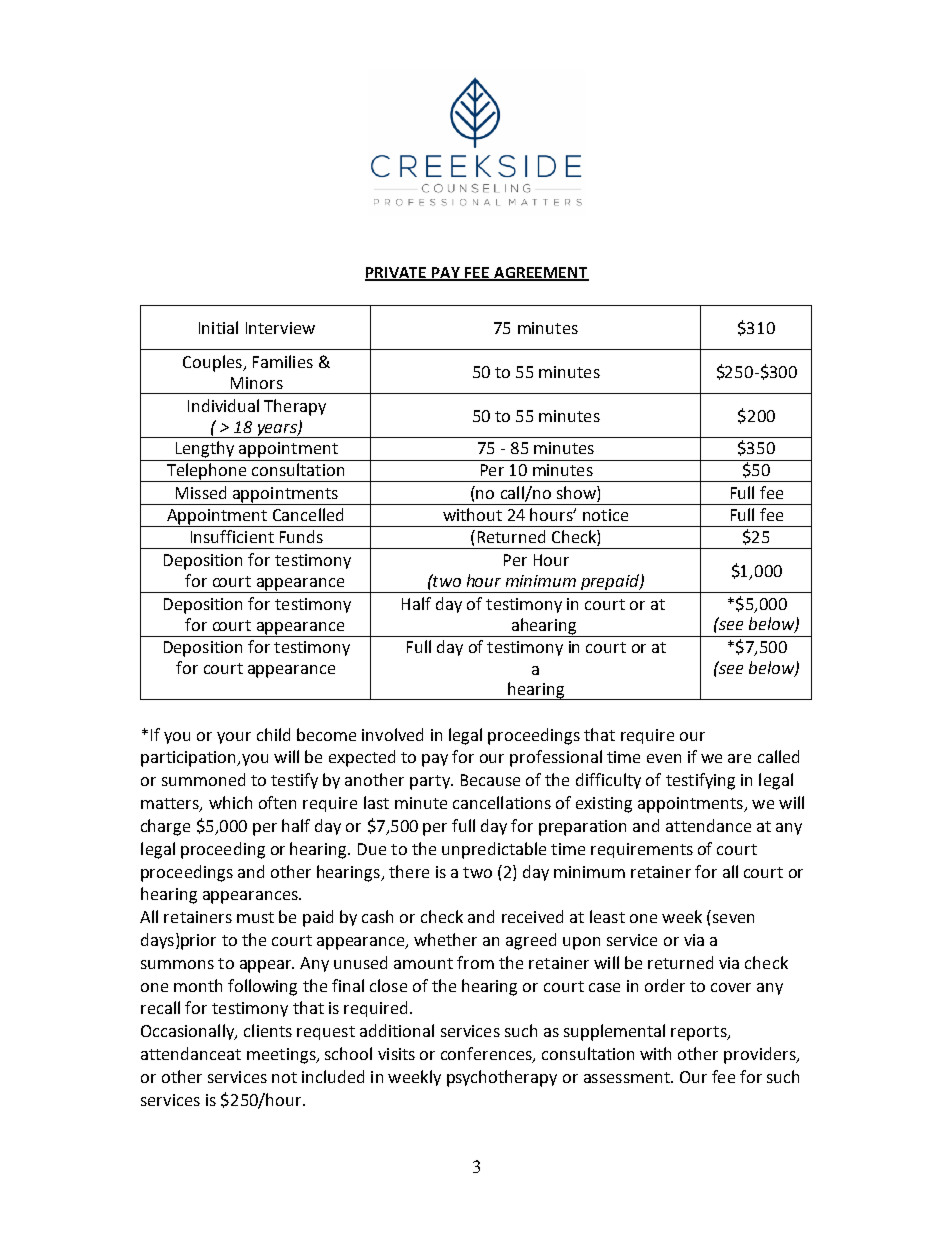 The width and height of the screenshot is (952, 1233). Describe the element at coordinates (206, 472) in the screenshot. I see `Telephone` at that location.
